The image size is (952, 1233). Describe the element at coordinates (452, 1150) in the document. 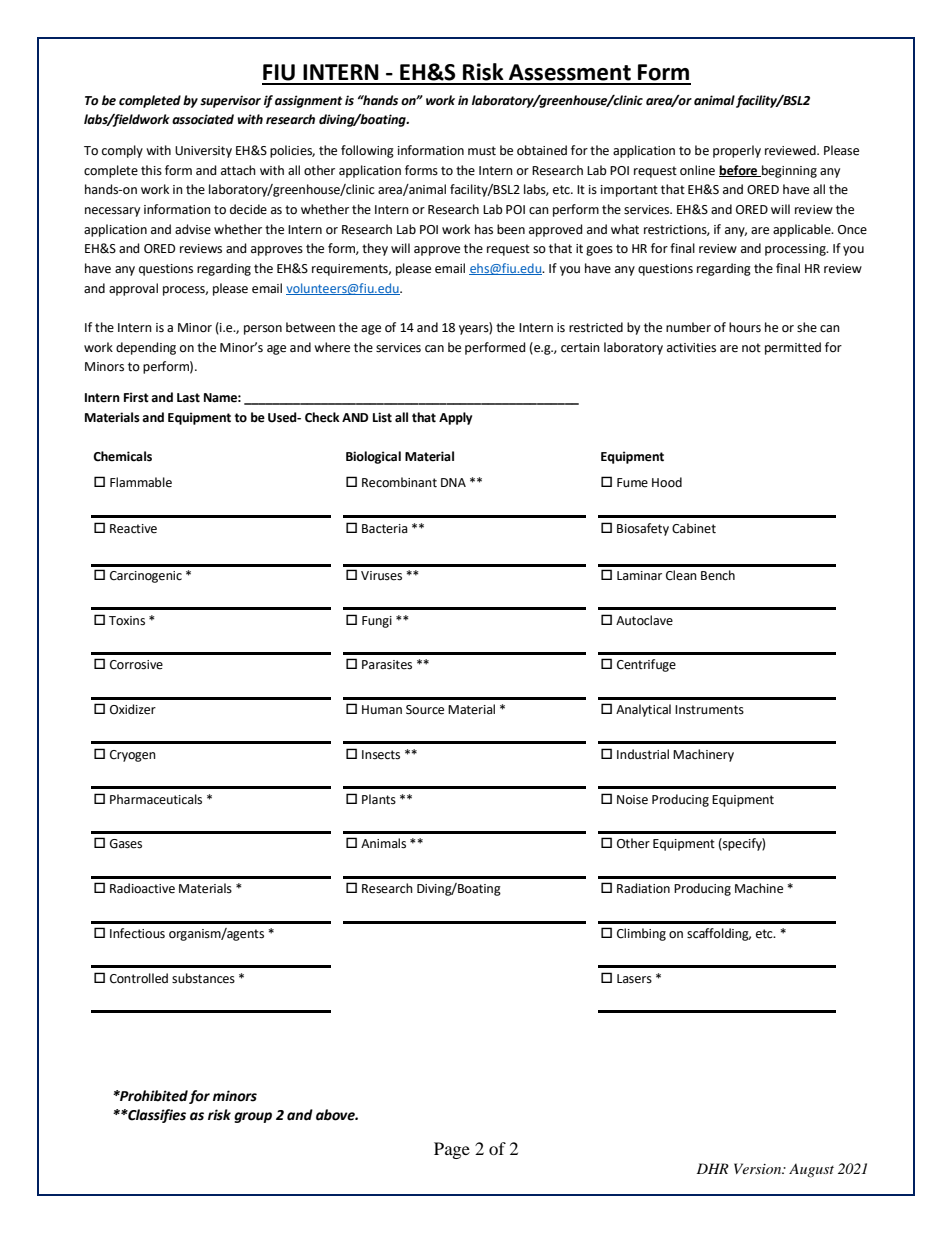

I see `Page` at that location.
